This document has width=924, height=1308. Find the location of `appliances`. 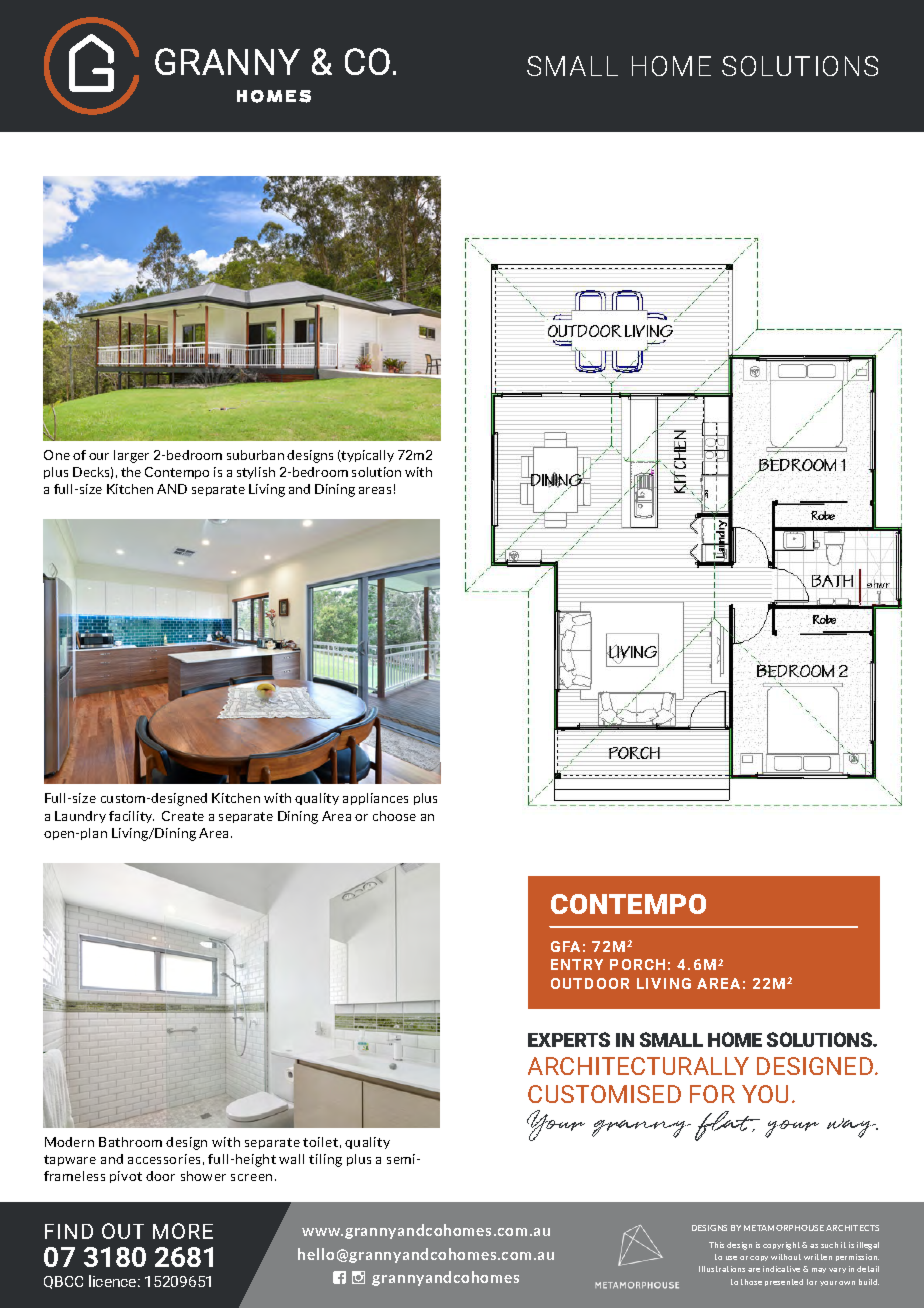

appliances is located at coordinates (375, 799).
